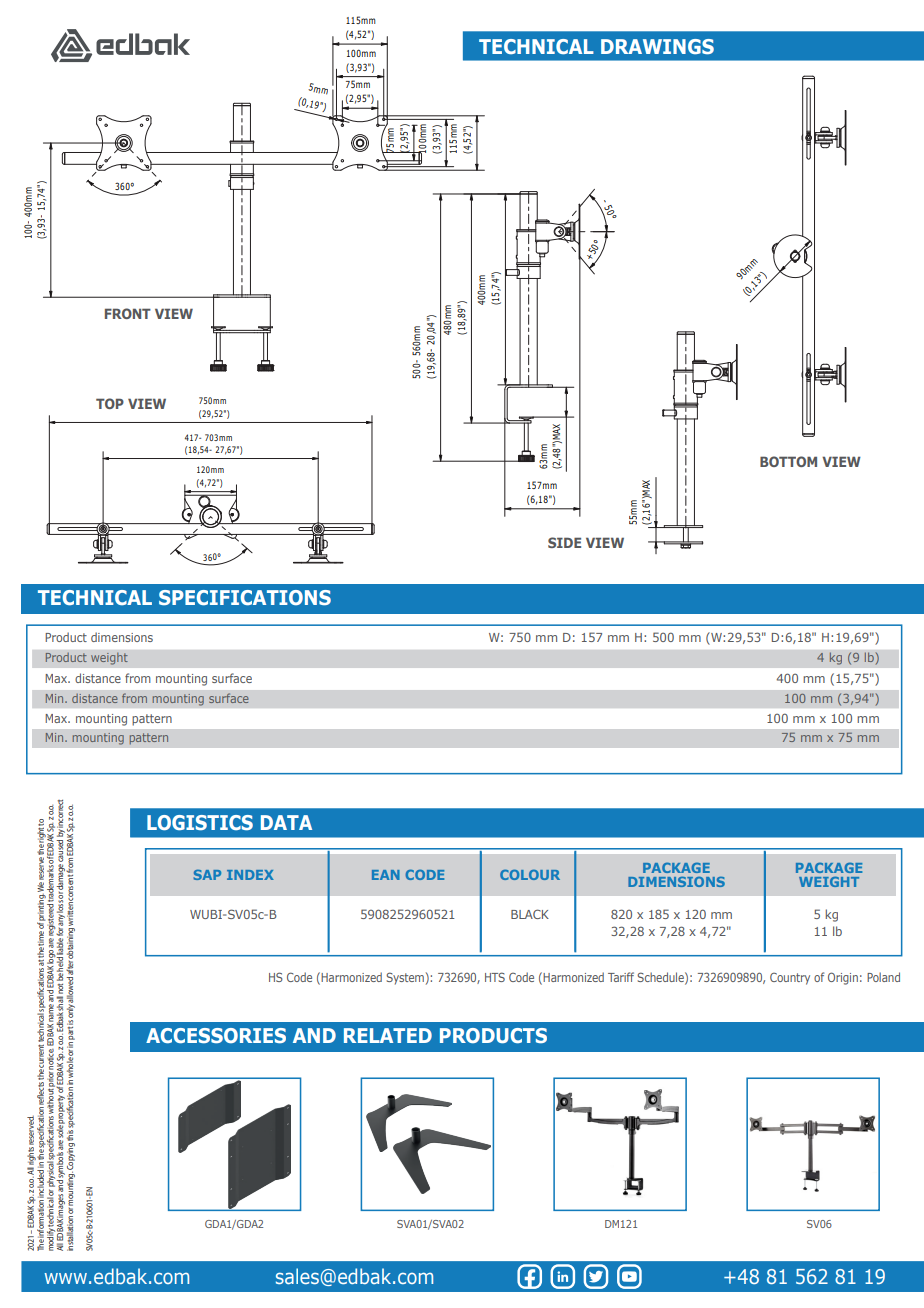 The height and width of the image is (1308, 924). Describe the element at coordinates (657, 46) in the image. I see `DRAWINGS` at that location.
